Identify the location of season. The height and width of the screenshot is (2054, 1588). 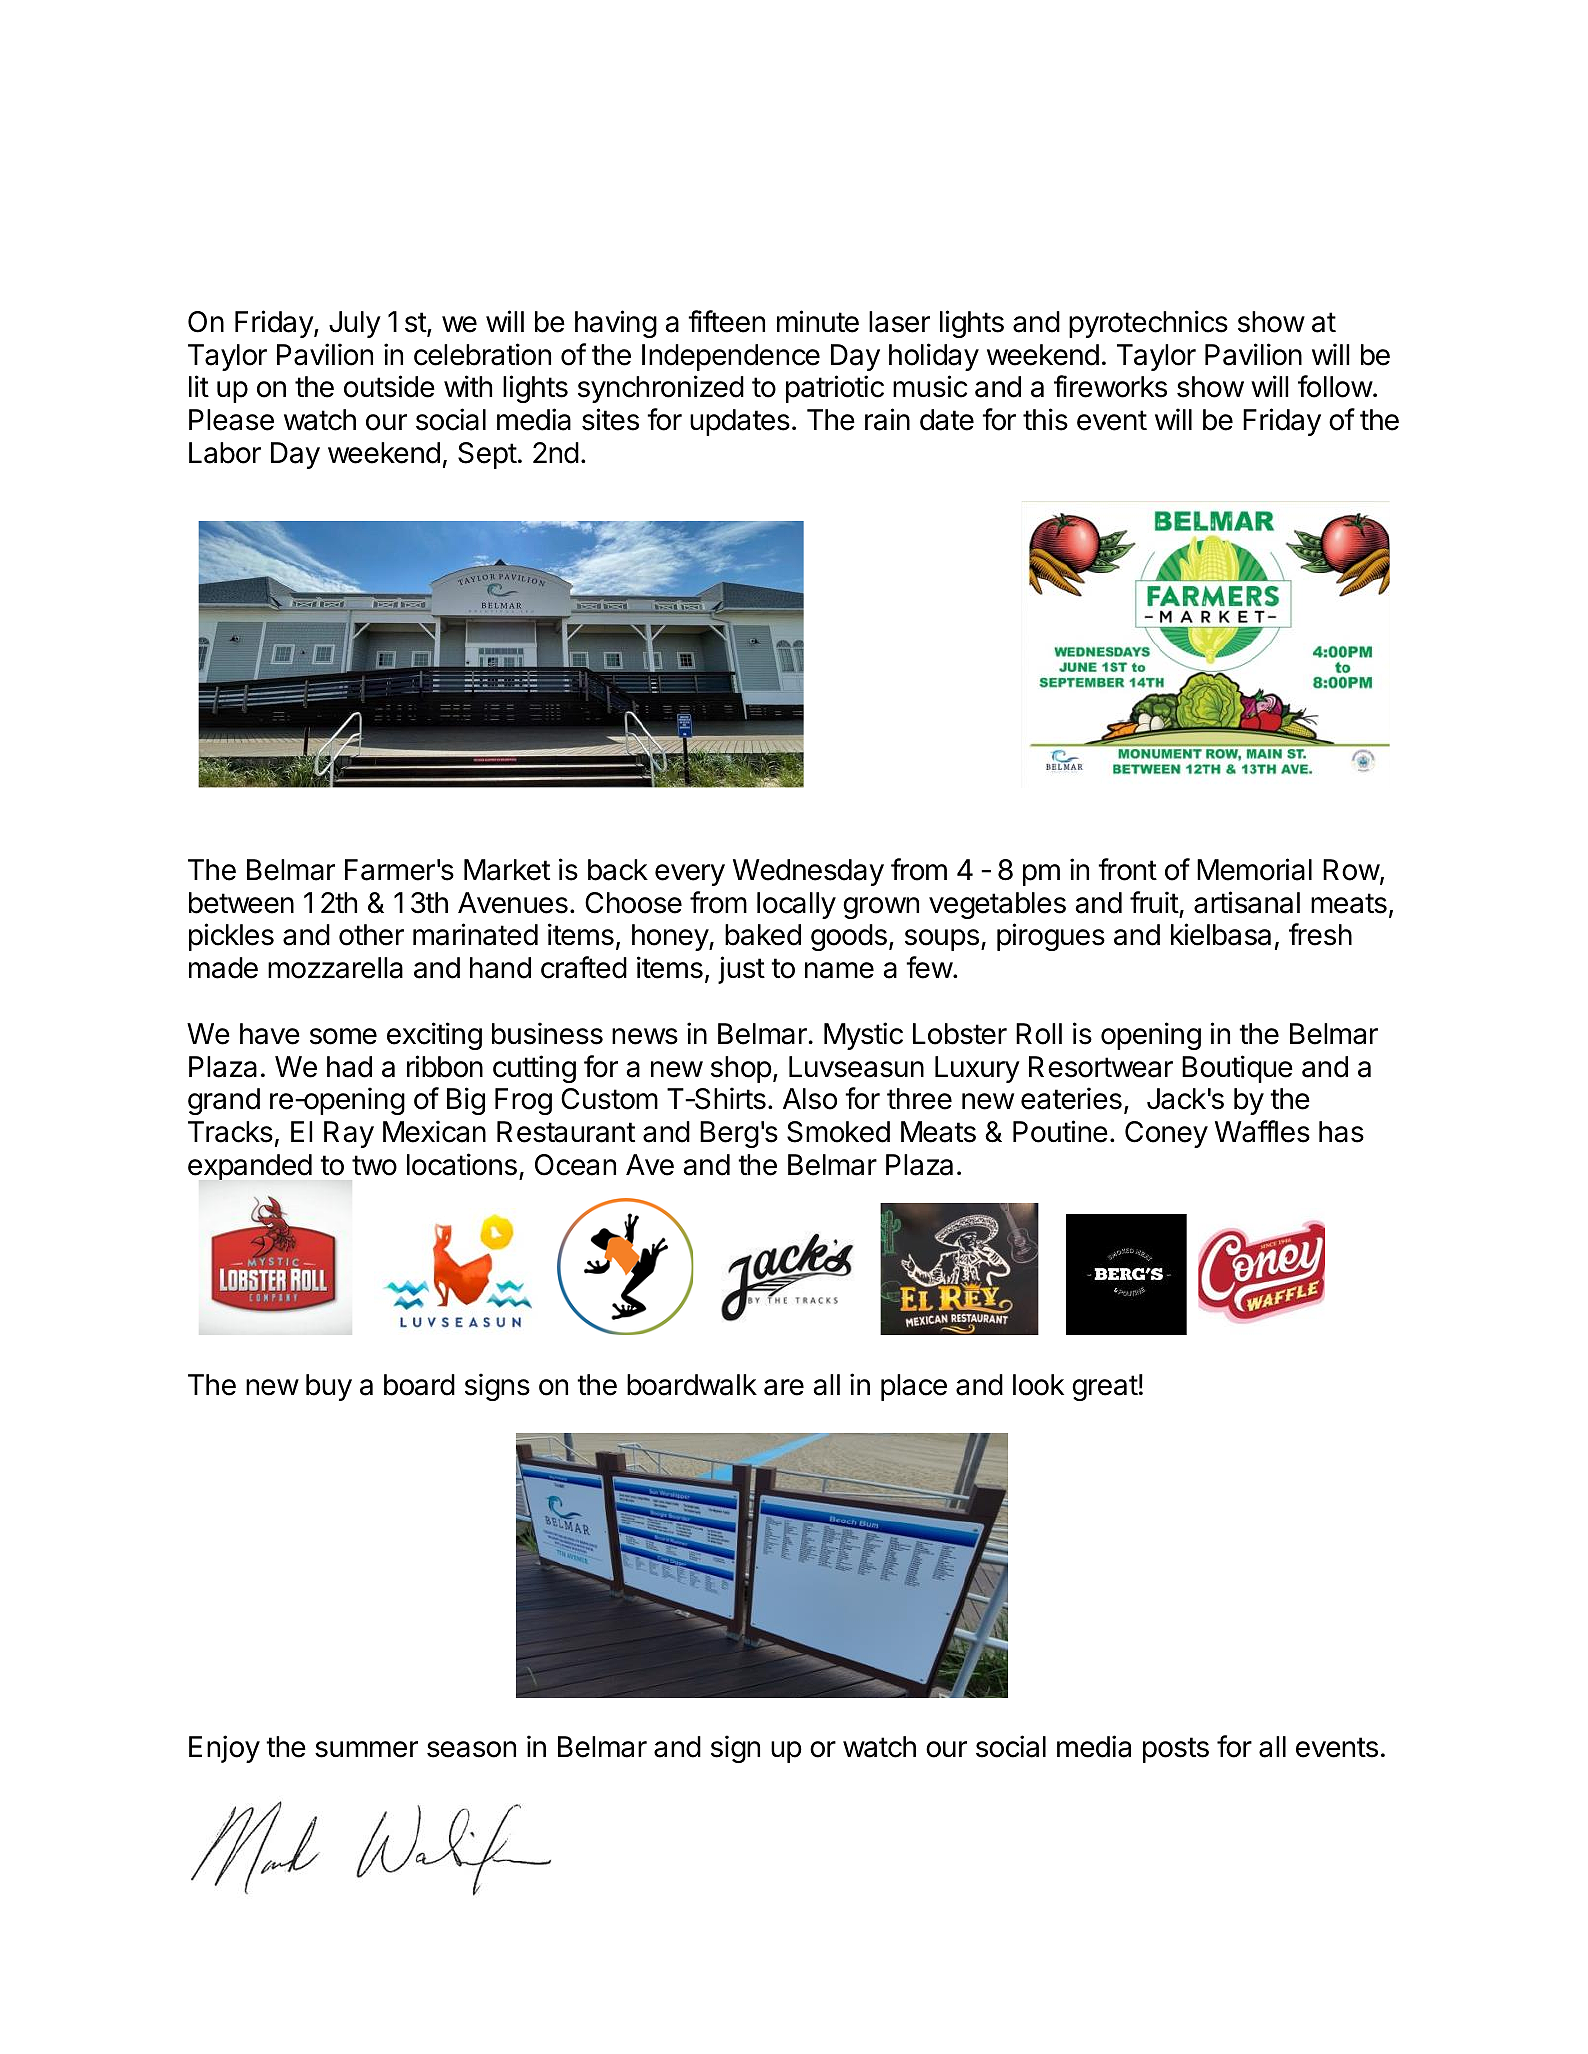
(471, 1749).
